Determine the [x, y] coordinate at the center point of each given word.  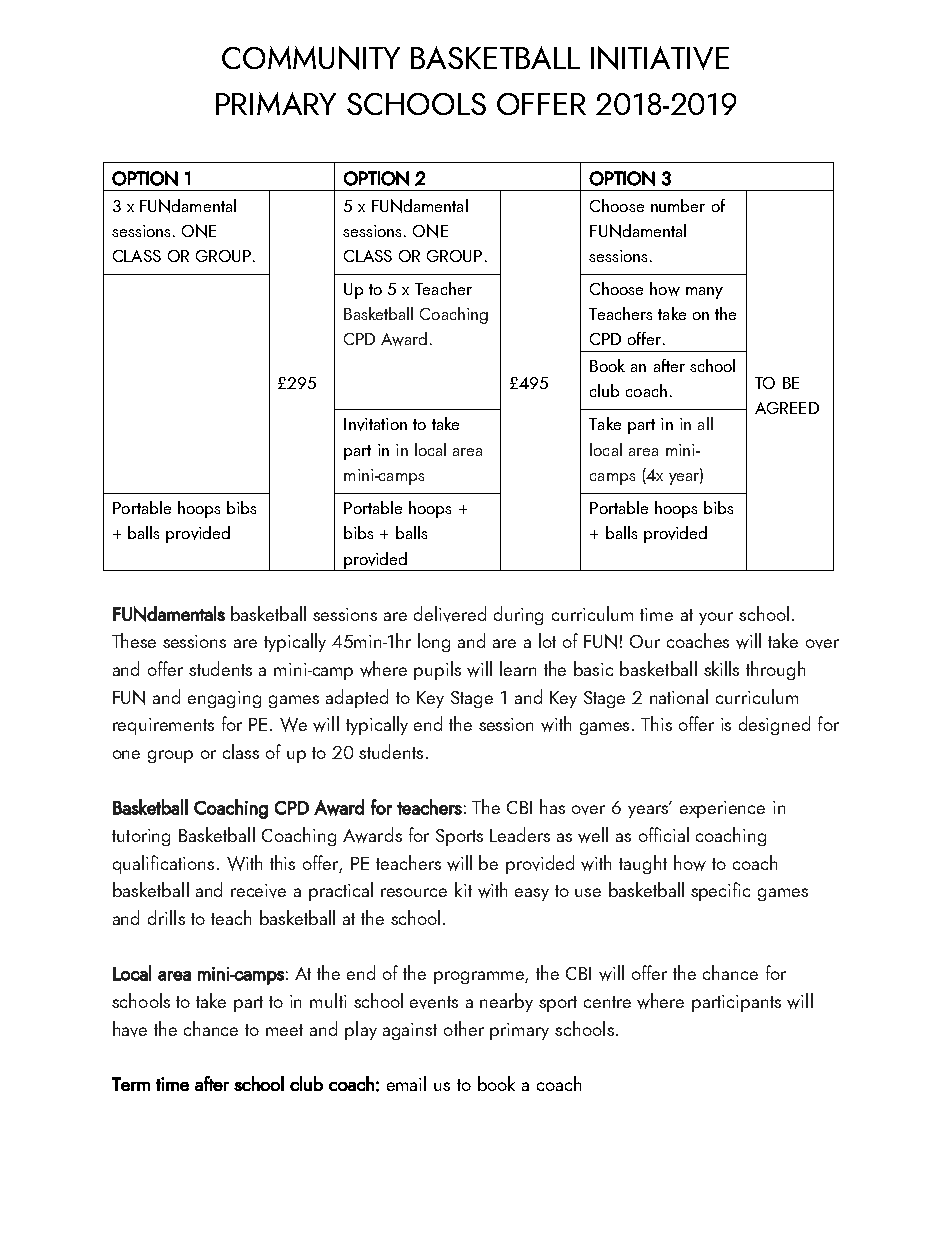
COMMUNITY [311, 58]
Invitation [375, 424]
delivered [450, 614]
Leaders [520, 834]
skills [721, 668]
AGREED [787, 408]
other [464, 1028]
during [518, 615]
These [134, 640]
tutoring [141, 837]
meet [284, 1030]
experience [722, 809]
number [678, 205]
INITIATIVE [660, 58]
